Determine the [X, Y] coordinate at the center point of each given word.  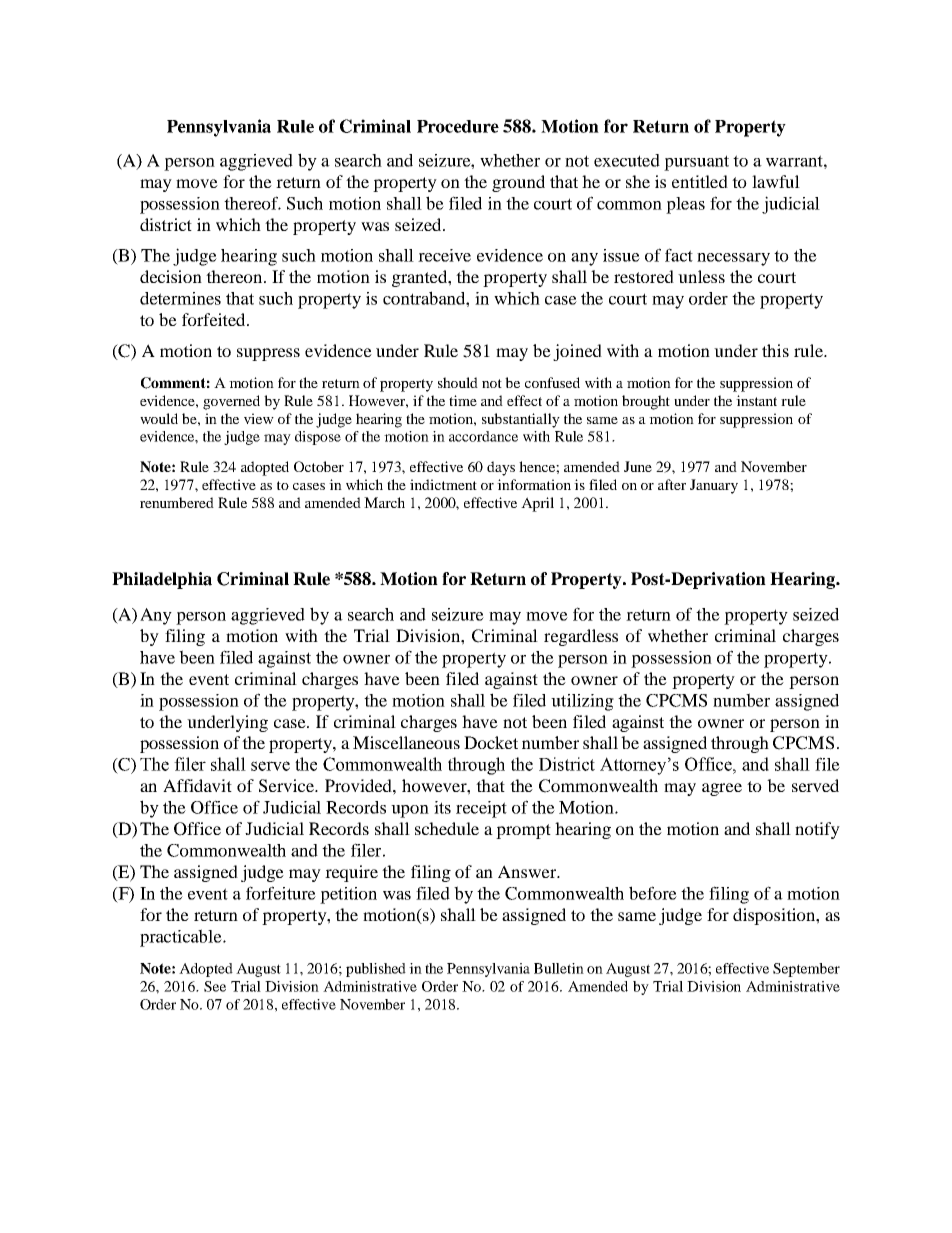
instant [756, 400]
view [259, 418]
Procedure [458, 126]
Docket [491, 742]
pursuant [696, 163]
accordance [483, 436]
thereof [252, 203]
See [215, 986]
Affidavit [197, 785]
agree [722, 789]
